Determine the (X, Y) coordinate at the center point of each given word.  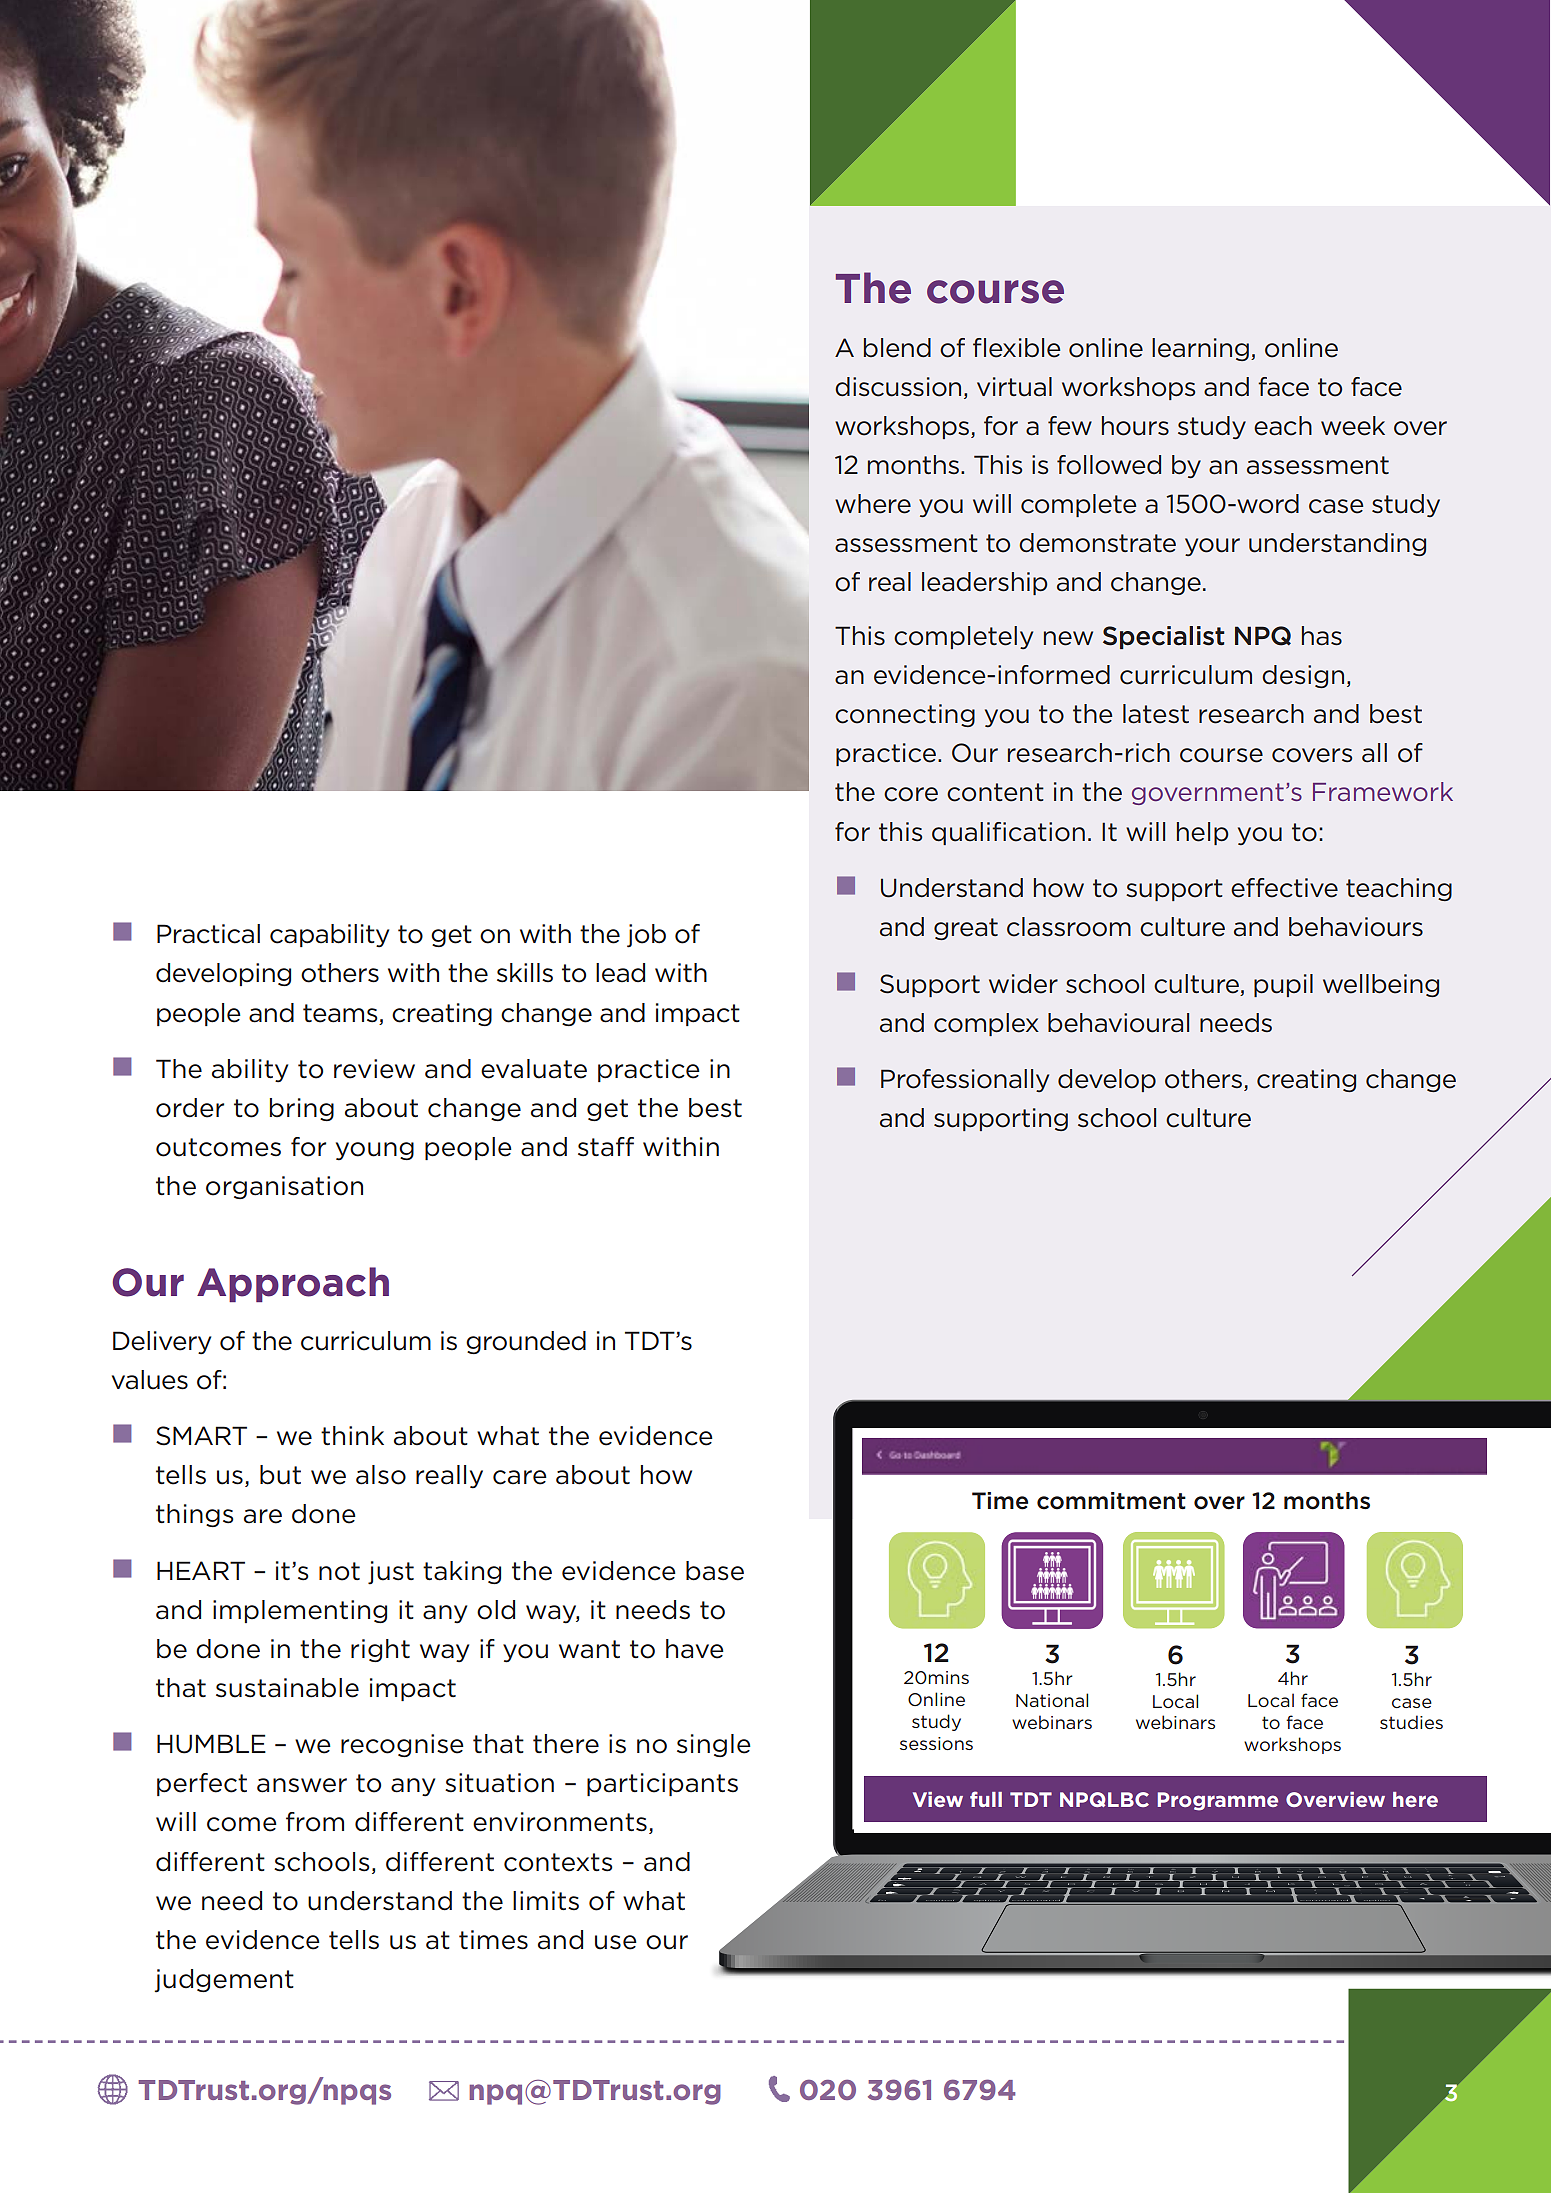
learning (1200, 349)
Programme (1217, 1801)
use (616, 1942)
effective (1284, 888)
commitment (1111, 1501)
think (352, 1436)
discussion (898, 387)
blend (897, 348)
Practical (208, 934)
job (646, 936)
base (715, 1571)
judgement (224, 1981)
